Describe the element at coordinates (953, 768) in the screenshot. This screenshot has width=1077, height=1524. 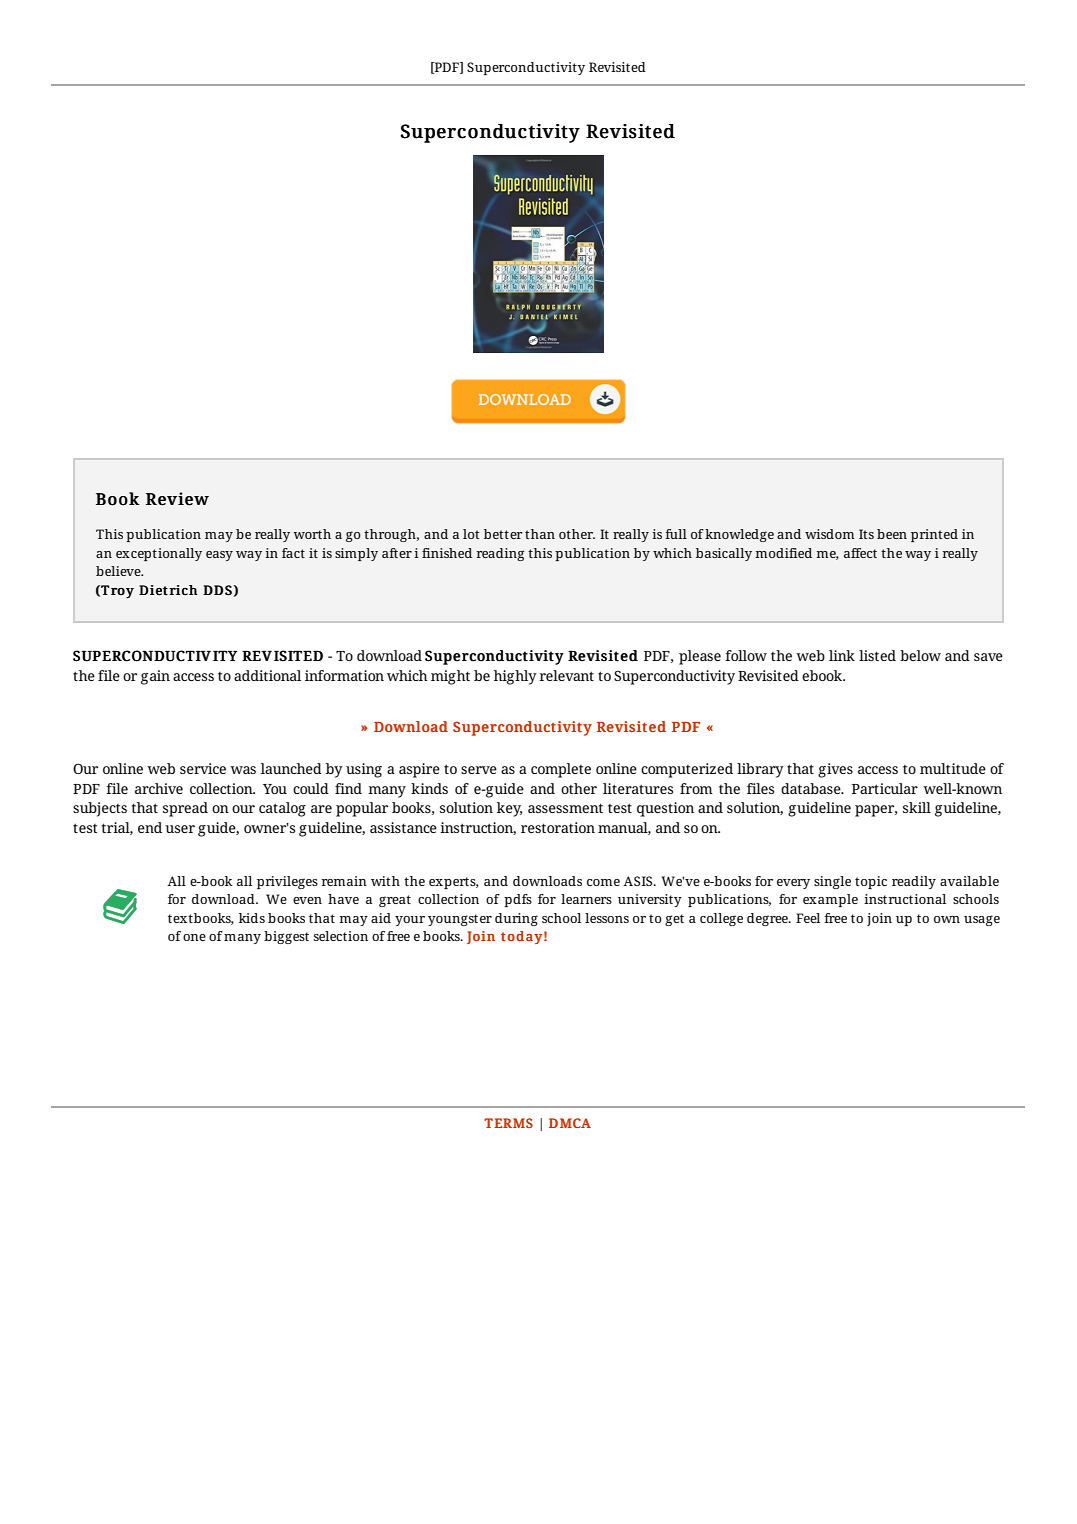
I see `multitude` at that location.
